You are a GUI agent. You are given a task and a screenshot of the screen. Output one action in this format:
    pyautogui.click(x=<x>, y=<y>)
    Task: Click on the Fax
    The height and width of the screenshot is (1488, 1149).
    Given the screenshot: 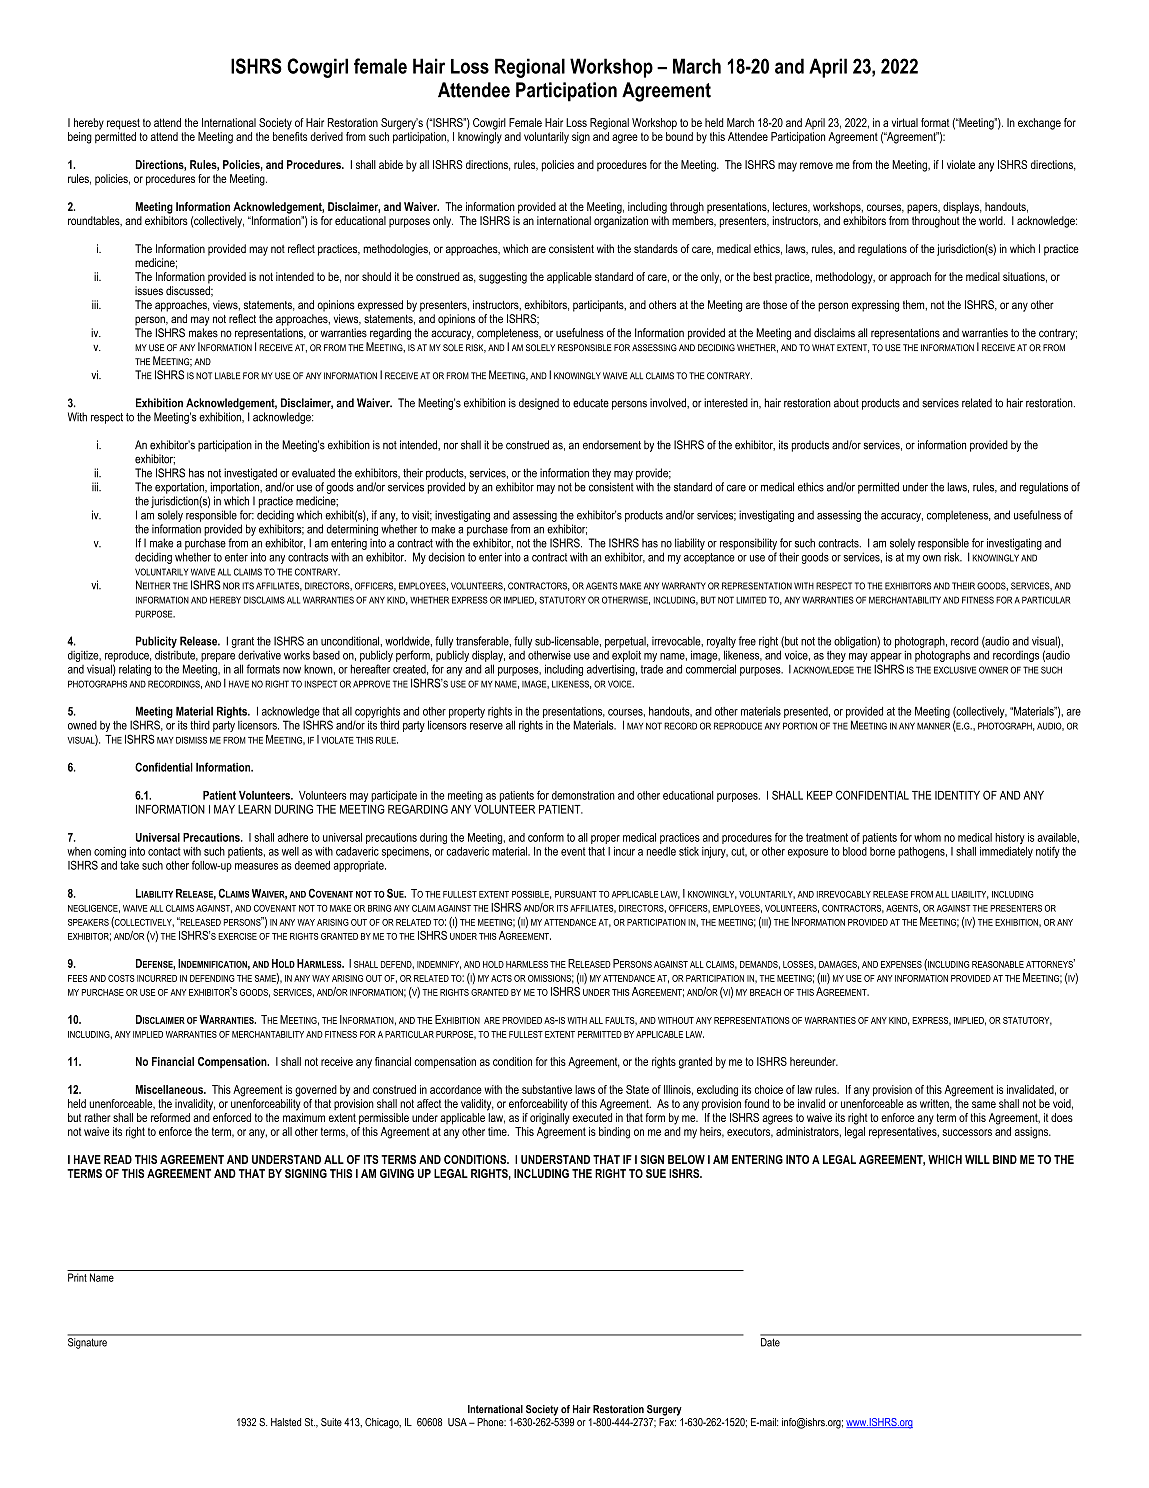 What is the action you would take?
    pyautogui.click(x=667, y=1422)
